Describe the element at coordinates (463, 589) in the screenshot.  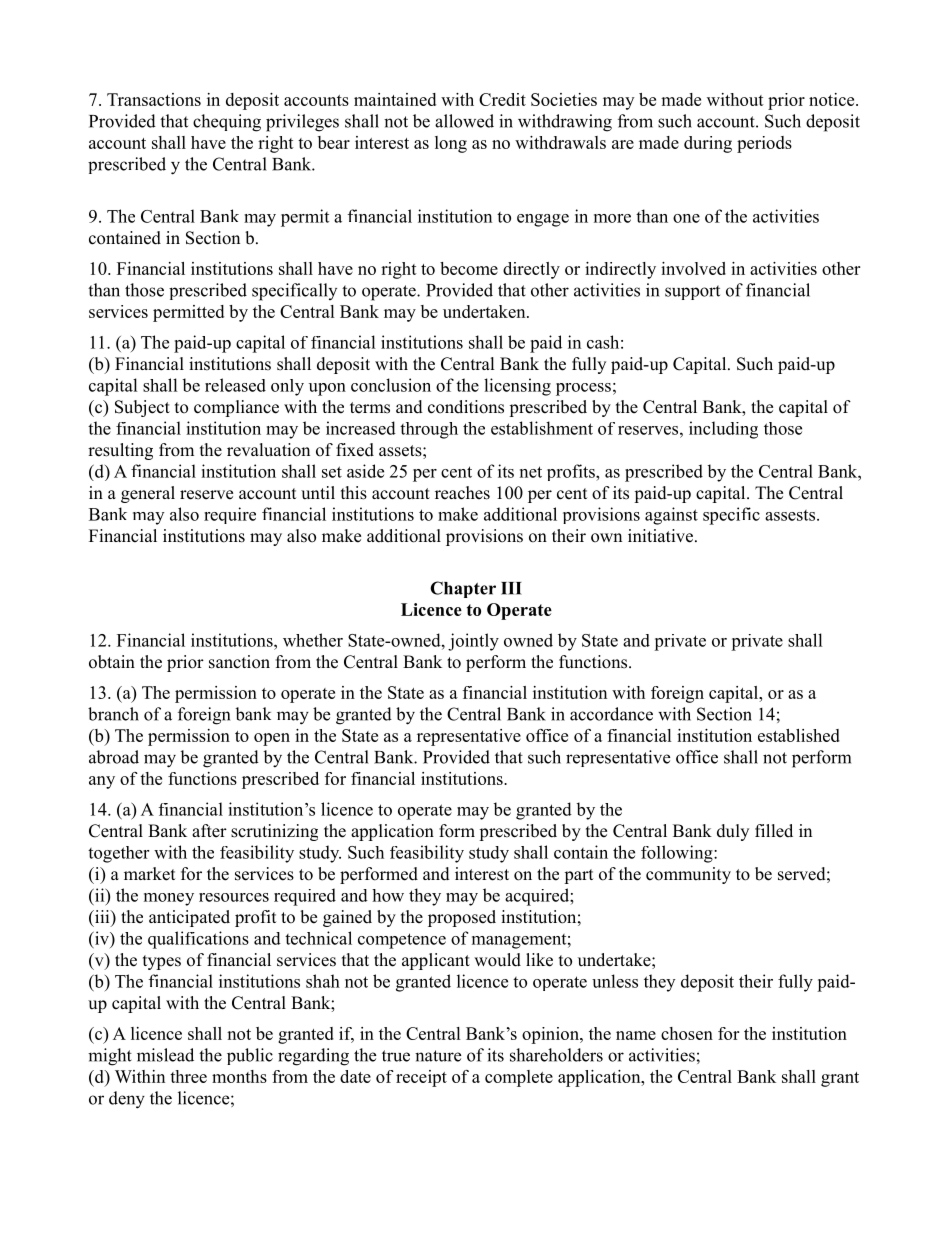
I see `Chapter` at that location.
